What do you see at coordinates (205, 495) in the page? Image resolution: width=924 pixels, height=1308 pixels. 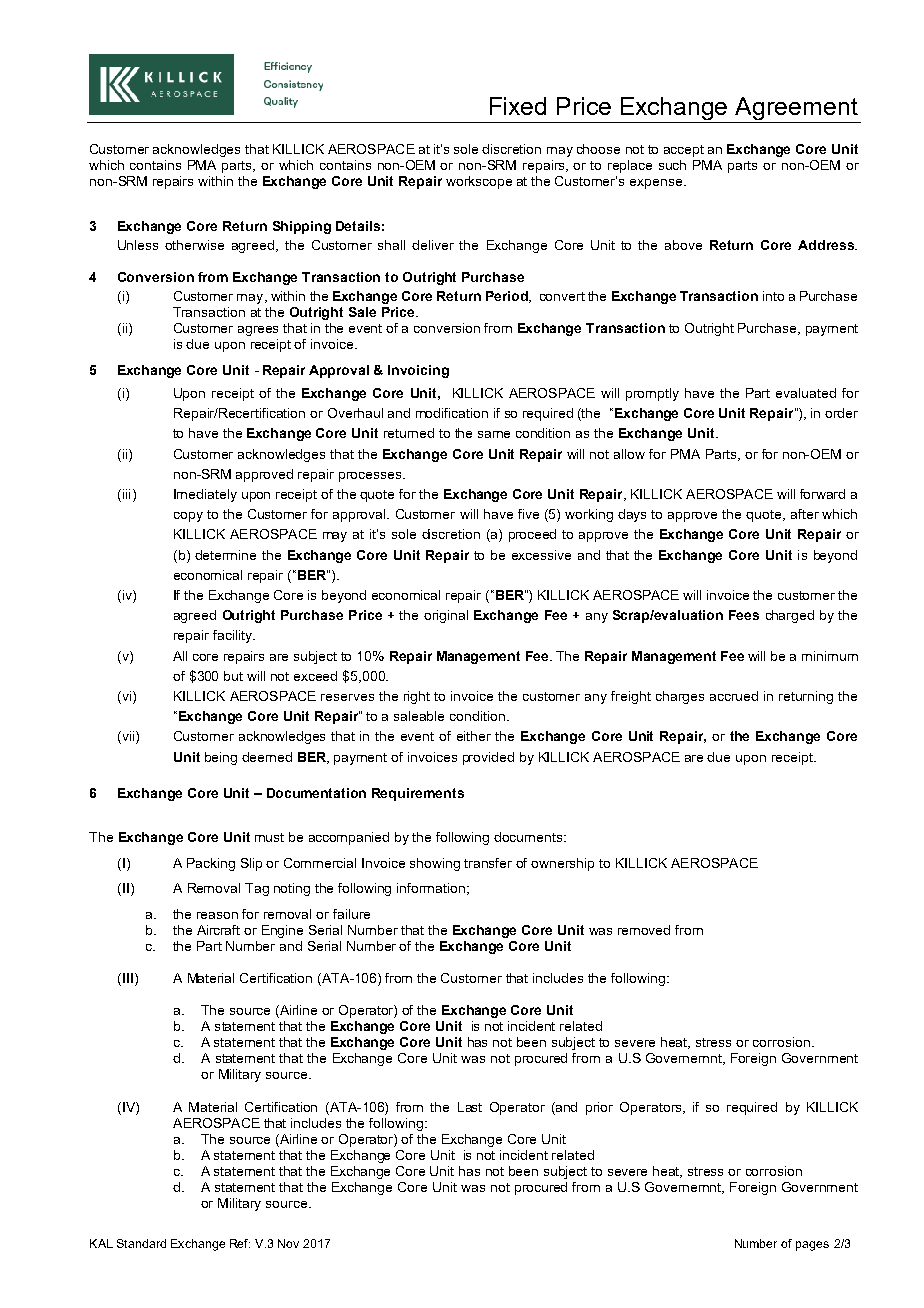 I see `Imediately` at bounding box center [205, 495].
